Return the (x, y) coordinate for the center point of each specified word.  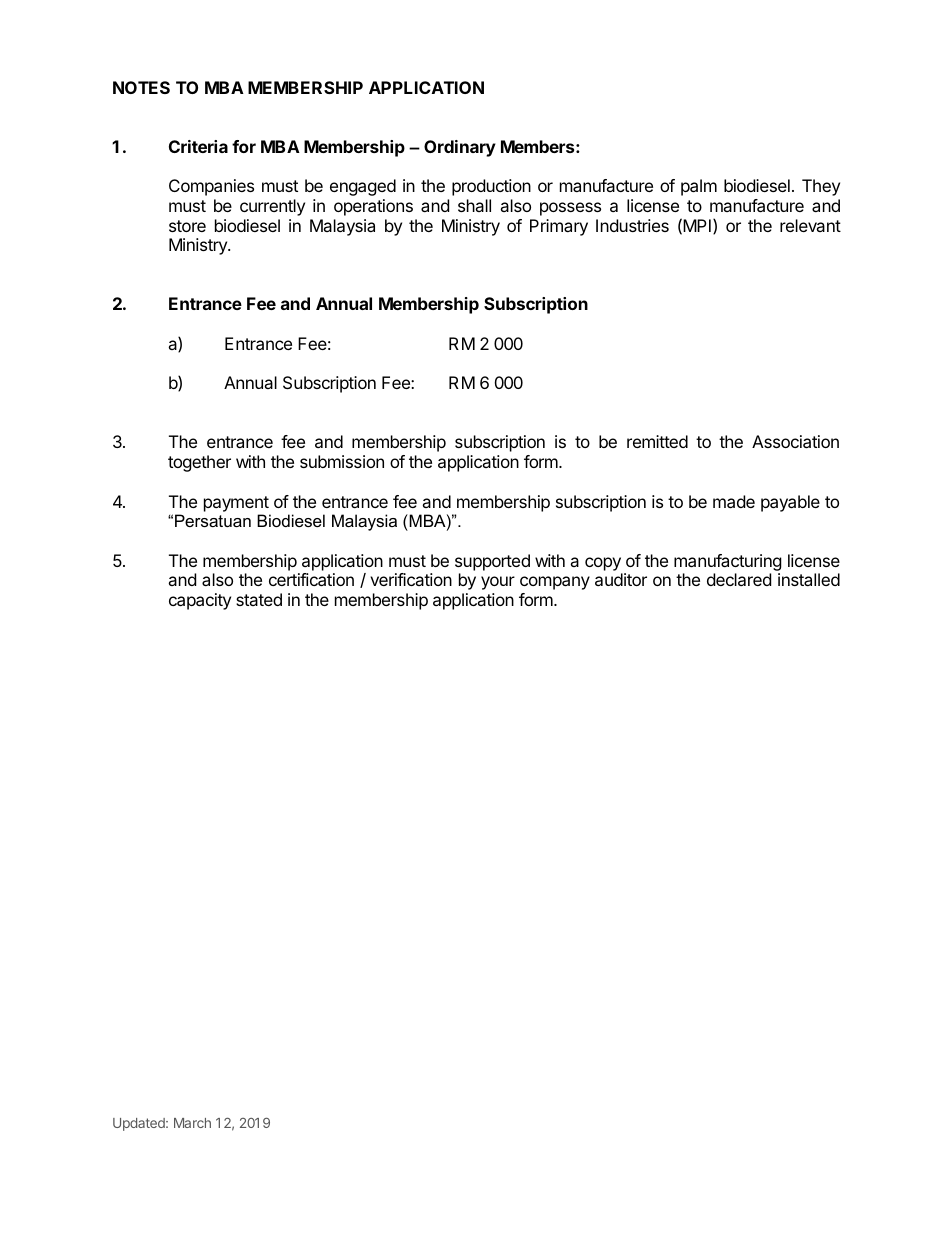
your (498, 583)
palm (699, 187)
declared (739, 579)
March (192, 1123)
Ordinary (460, 148)
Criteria (198, 146)
